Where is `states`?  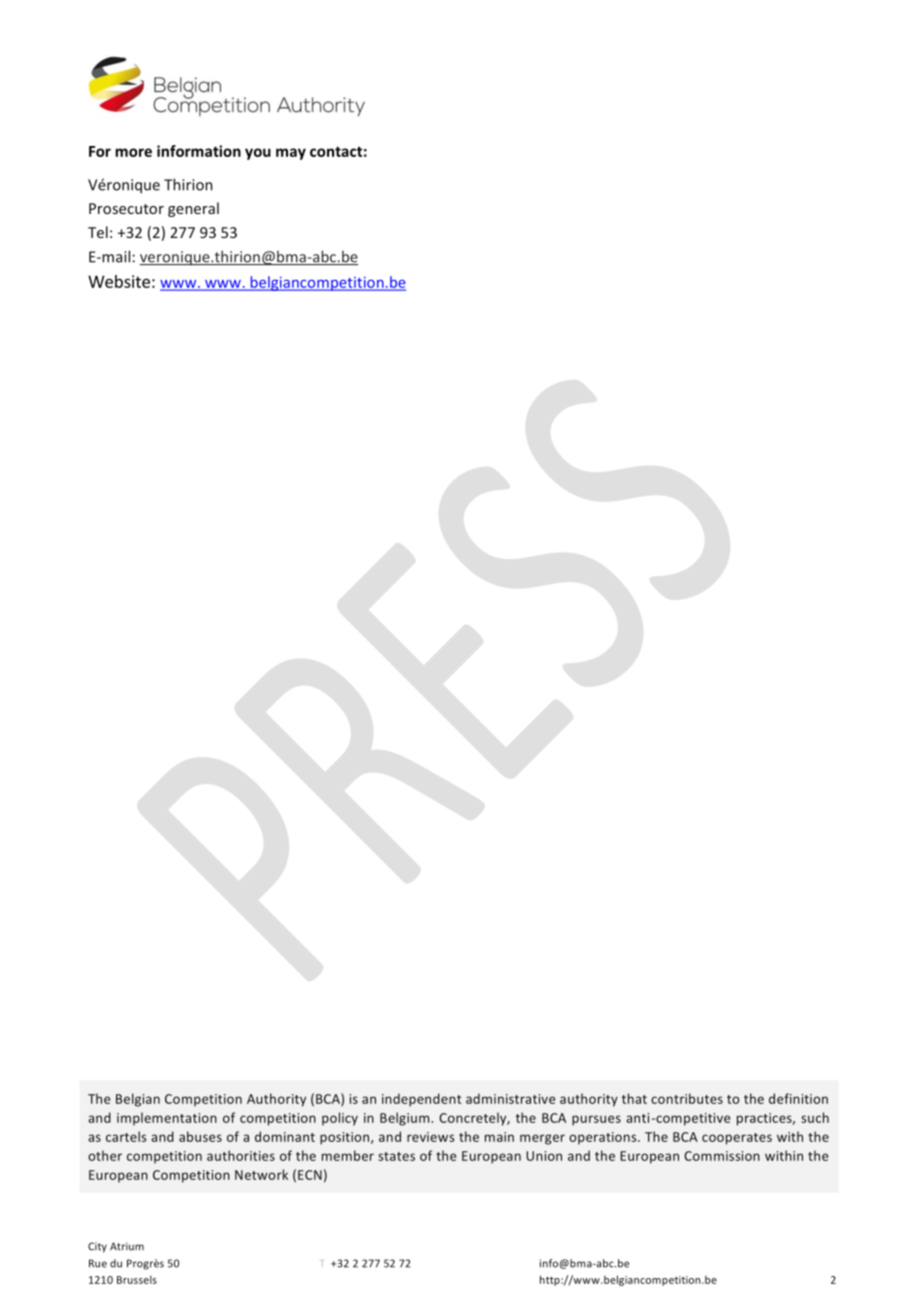
states is located at coordinates (396, 1156).
